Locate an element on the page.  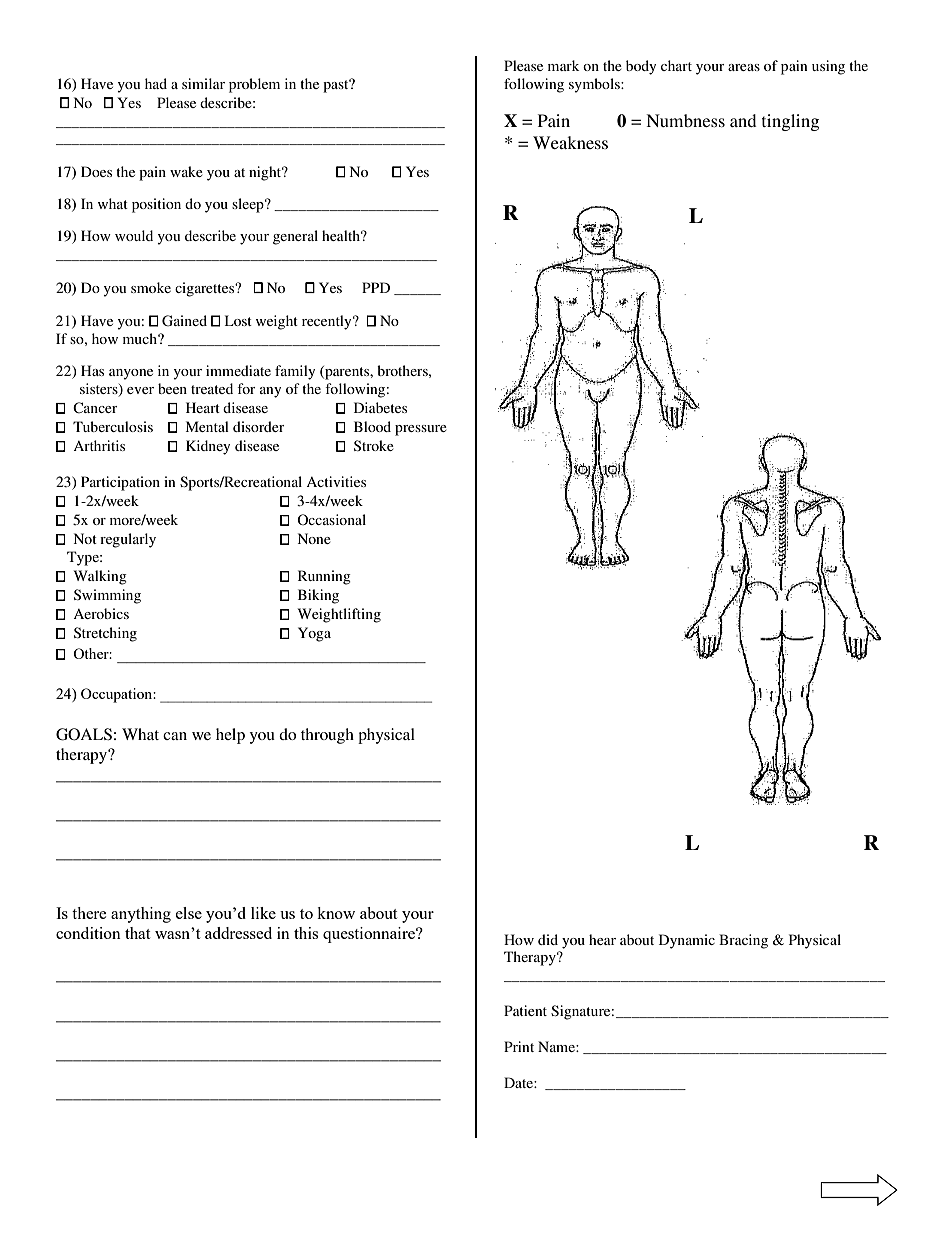
smoke is located at coordinates (151, 287).
